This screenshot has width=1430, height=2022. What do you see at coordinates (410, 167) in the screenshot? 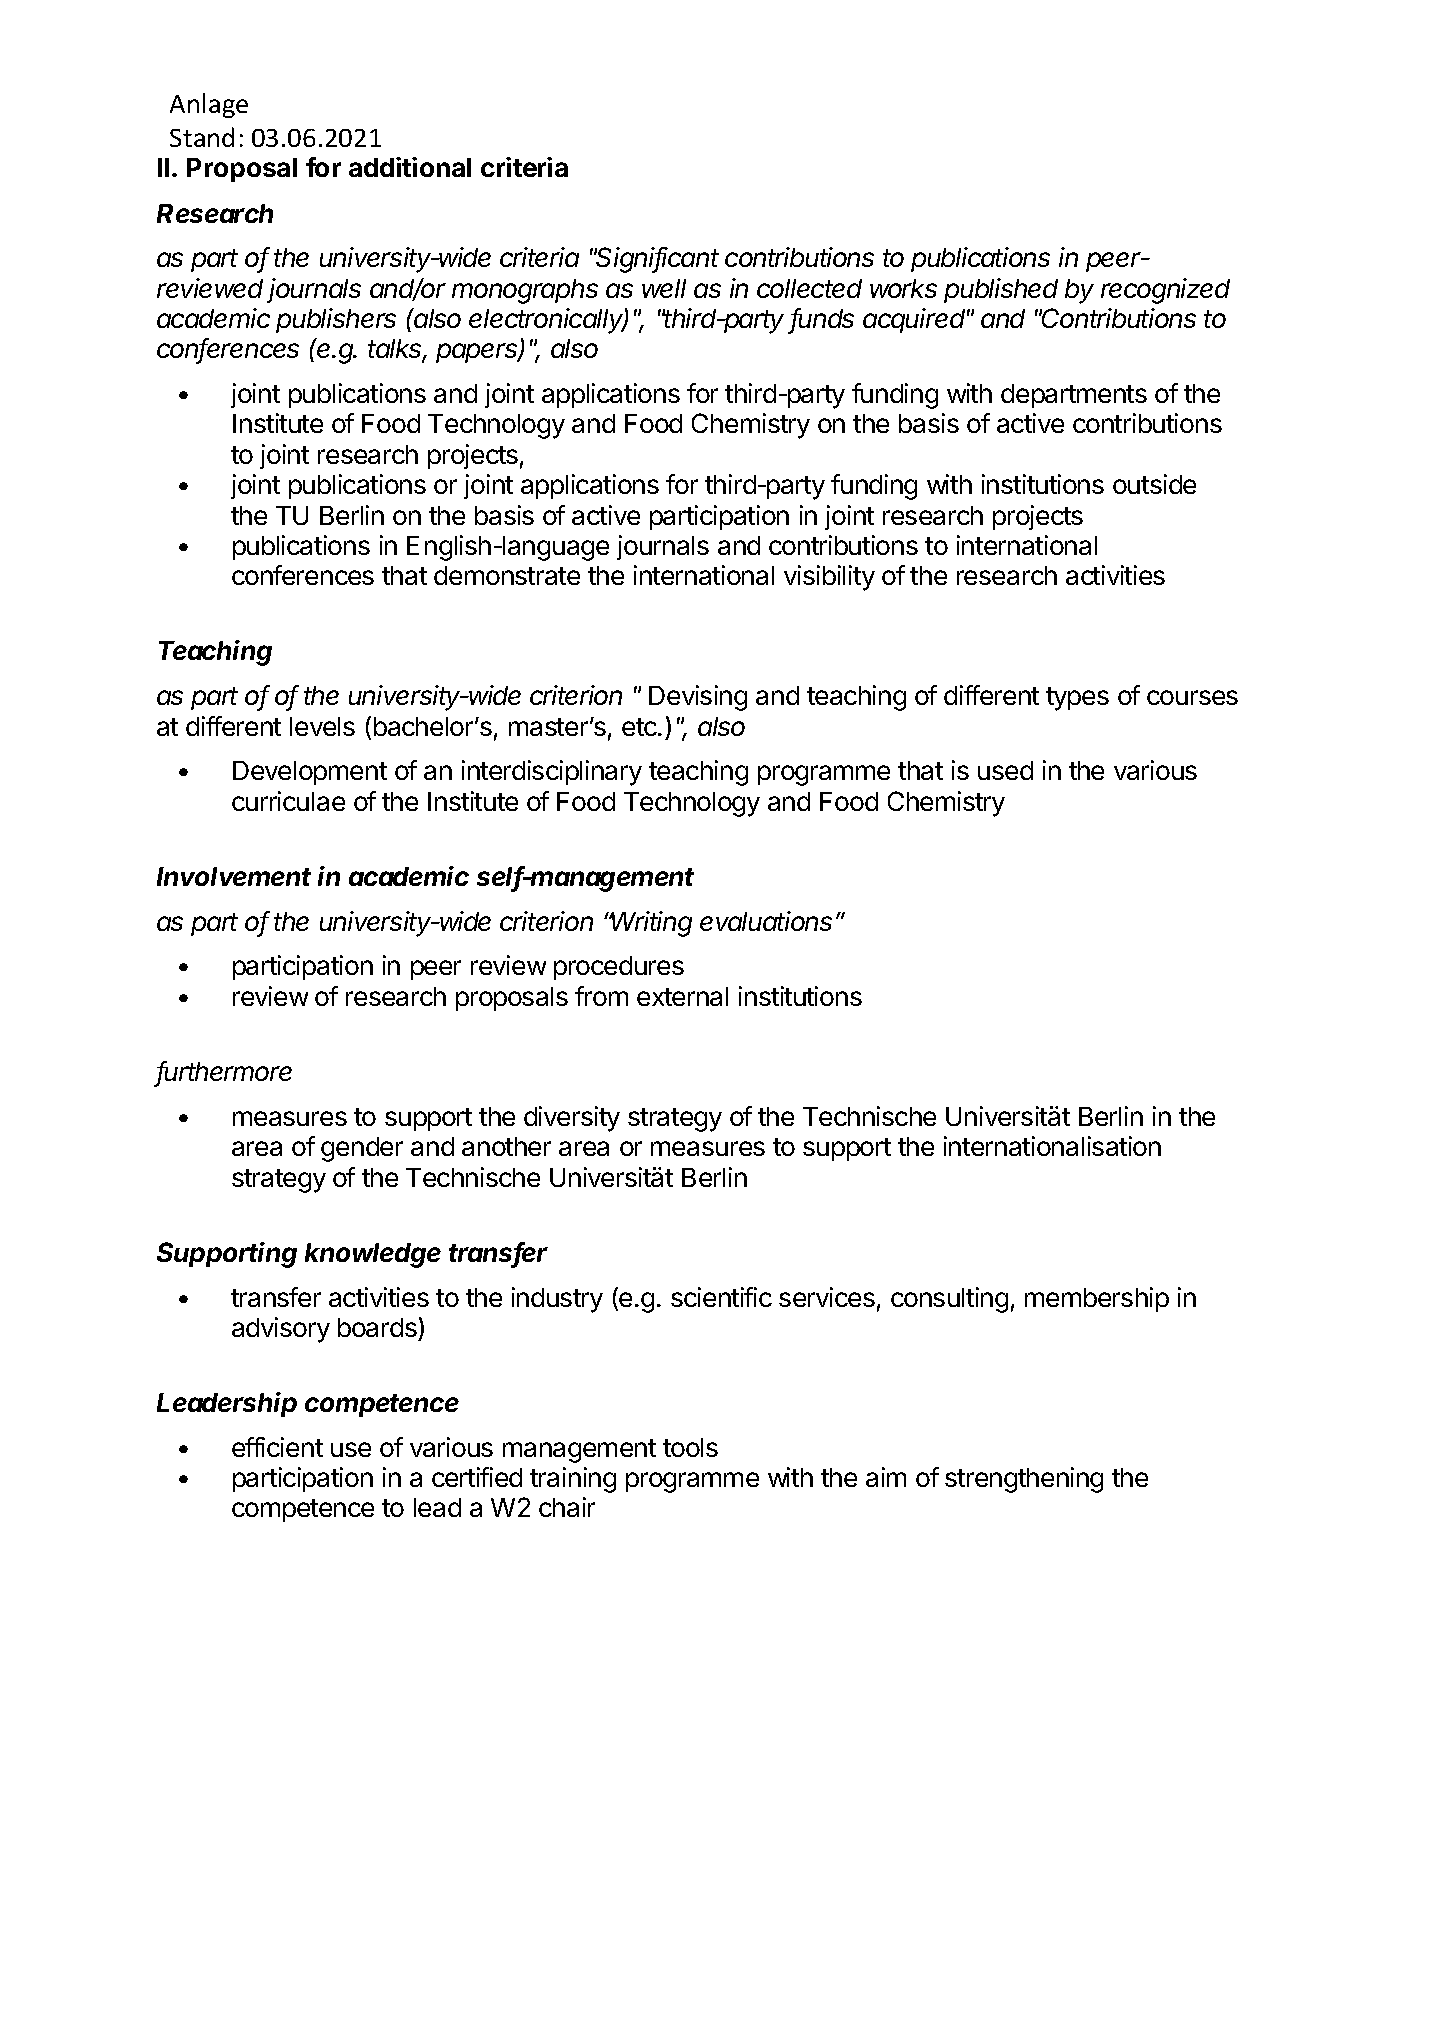
I see `additional` at bounding box center [410, 167].
